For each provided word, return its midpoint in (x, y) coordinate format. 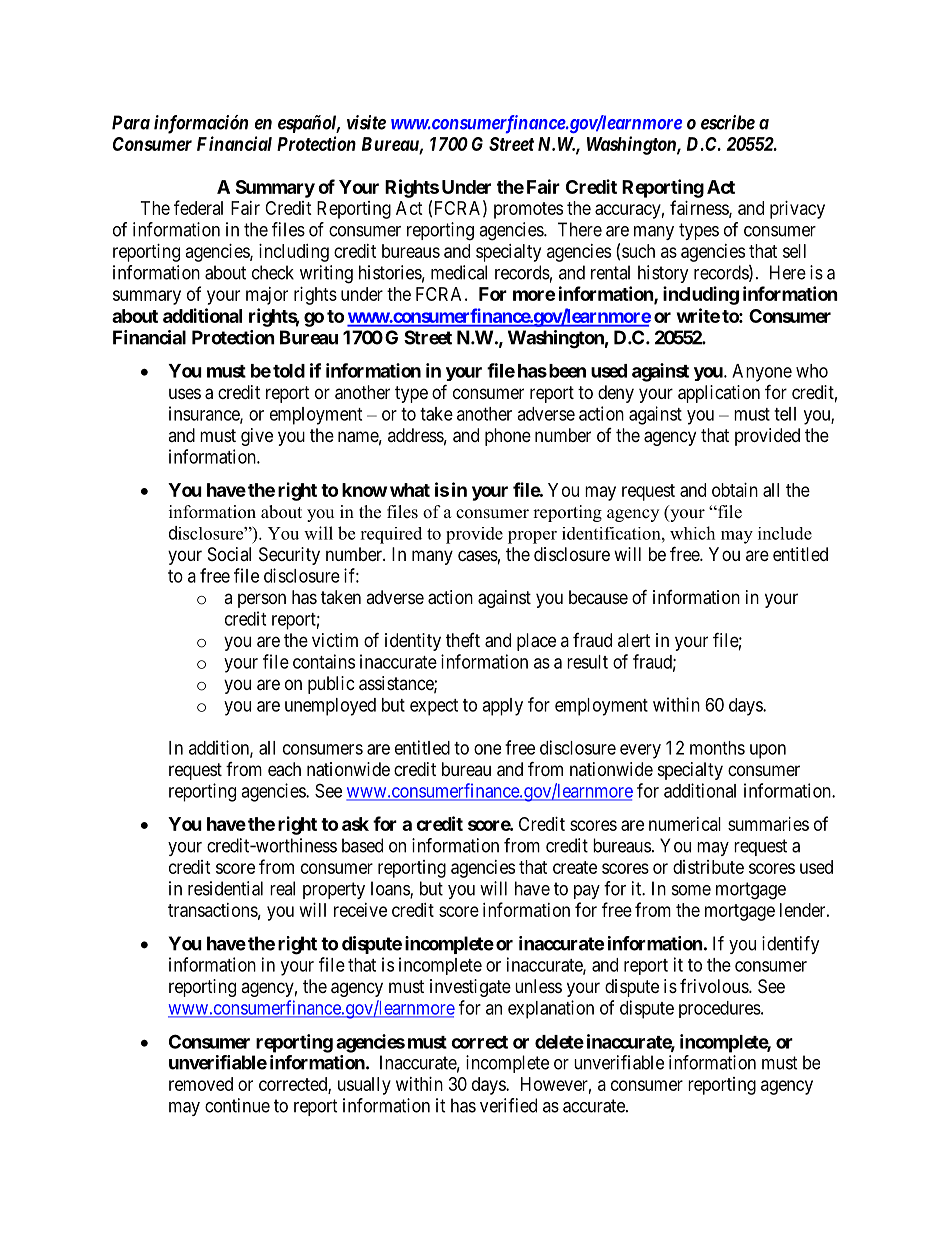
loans (391, 889)
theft (463, 640)
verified (508, 1105)
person (262, 600)
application (719, 394)
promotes (528, 210)
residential (225, 888)
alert (634, 640)
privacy (797, 210)
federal (198, 207)
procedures (720, 1009)
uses (185, 393)
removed (201, 1084)
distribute (708, 867)
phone (508, 437)
